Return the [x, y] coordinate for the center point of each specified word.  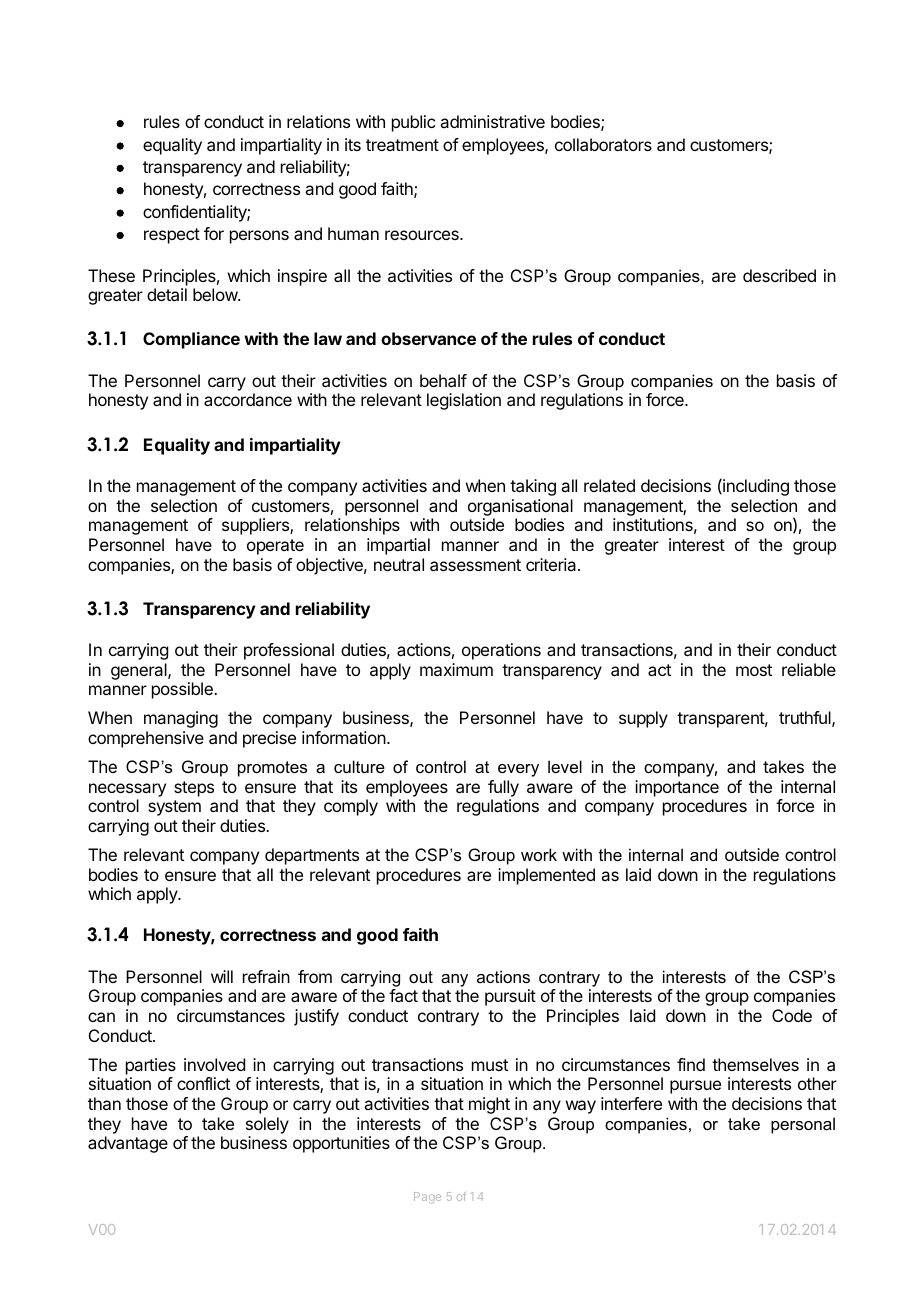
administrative [492, 121]
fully [503, 788]
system [174, 808]
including [755, 487]
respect [172, 236]
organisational [520, 507]
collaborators [603, 144]
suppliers [256, 526]
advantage [128, 1144]
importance [677, 788]
